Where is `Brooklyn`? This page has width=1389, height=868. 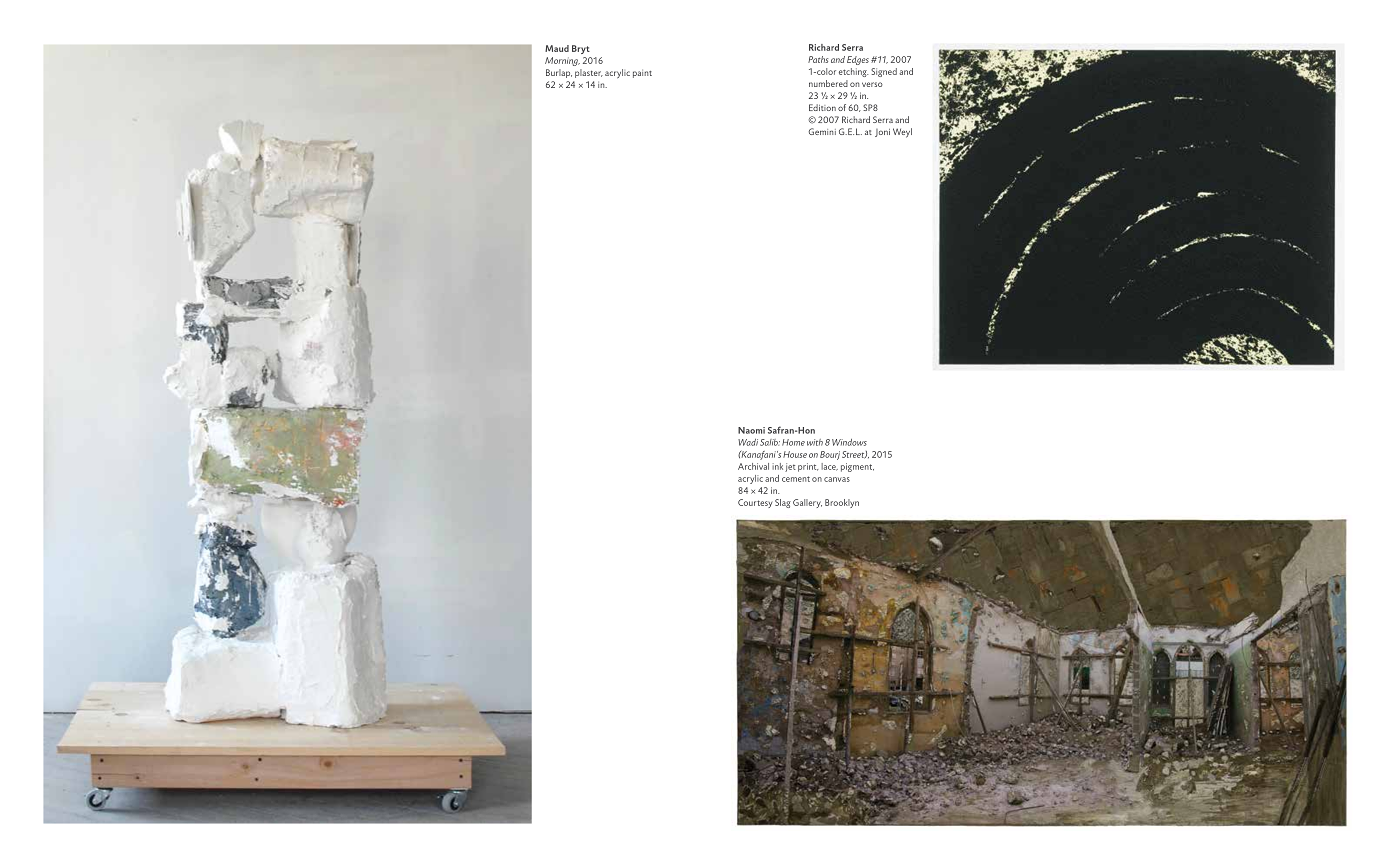
Brooklyn is located at coordinates (842, 503).
